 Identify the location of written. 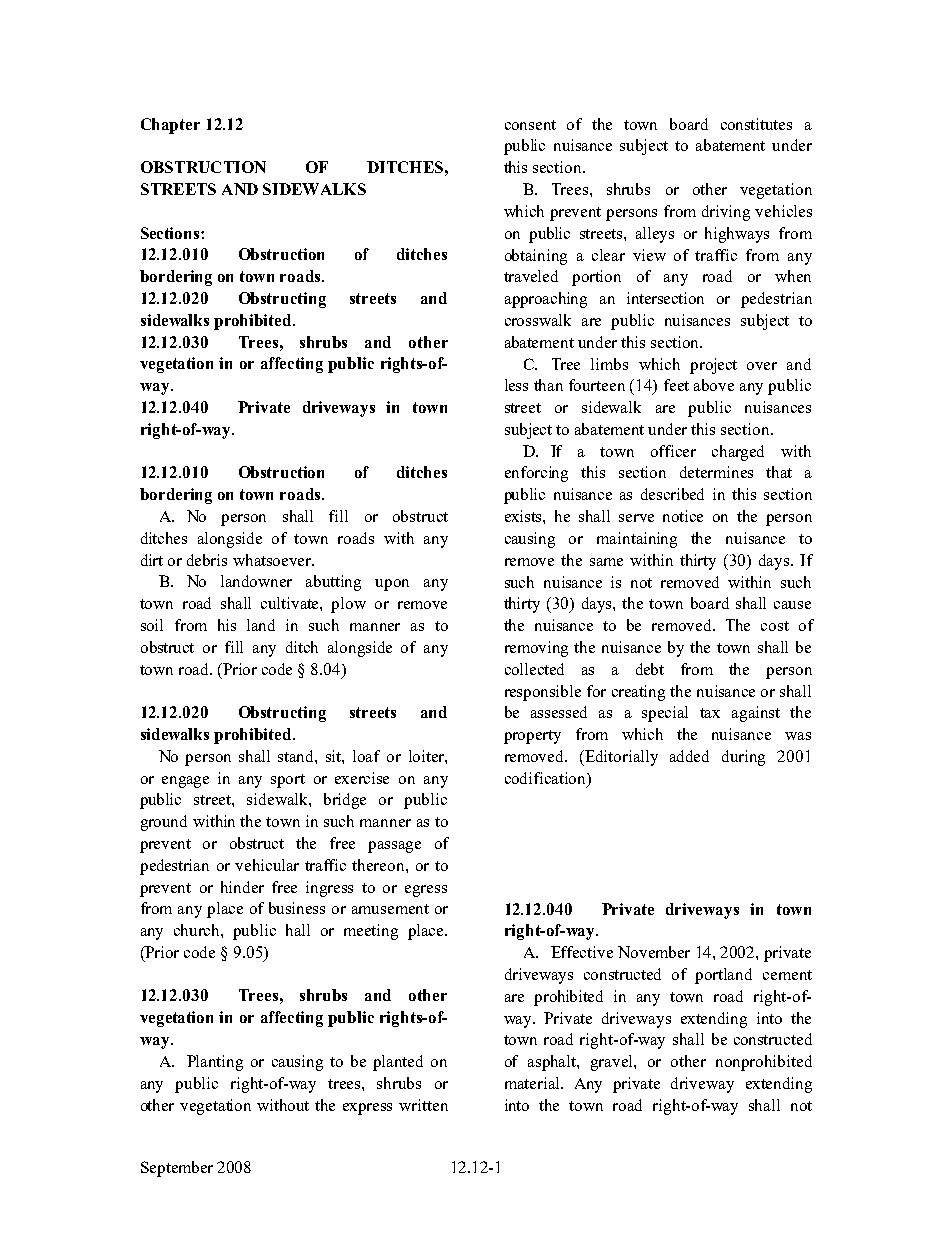
(423, 1105).
